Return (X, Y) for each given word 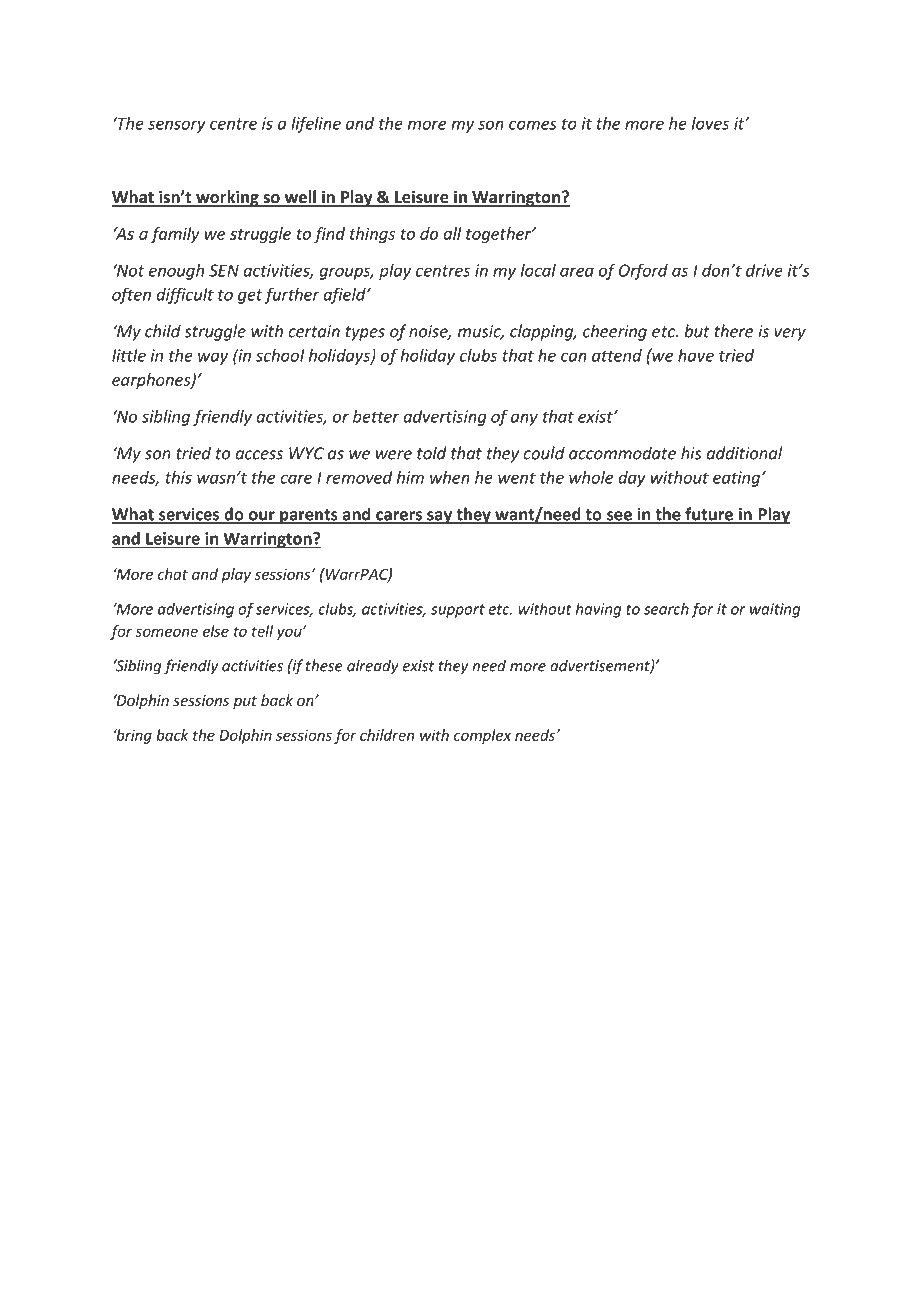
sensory (177, 126)
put (245, 702)
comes (533, 125)
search (666, 609)
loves (710, 123)
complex (482, 736)
